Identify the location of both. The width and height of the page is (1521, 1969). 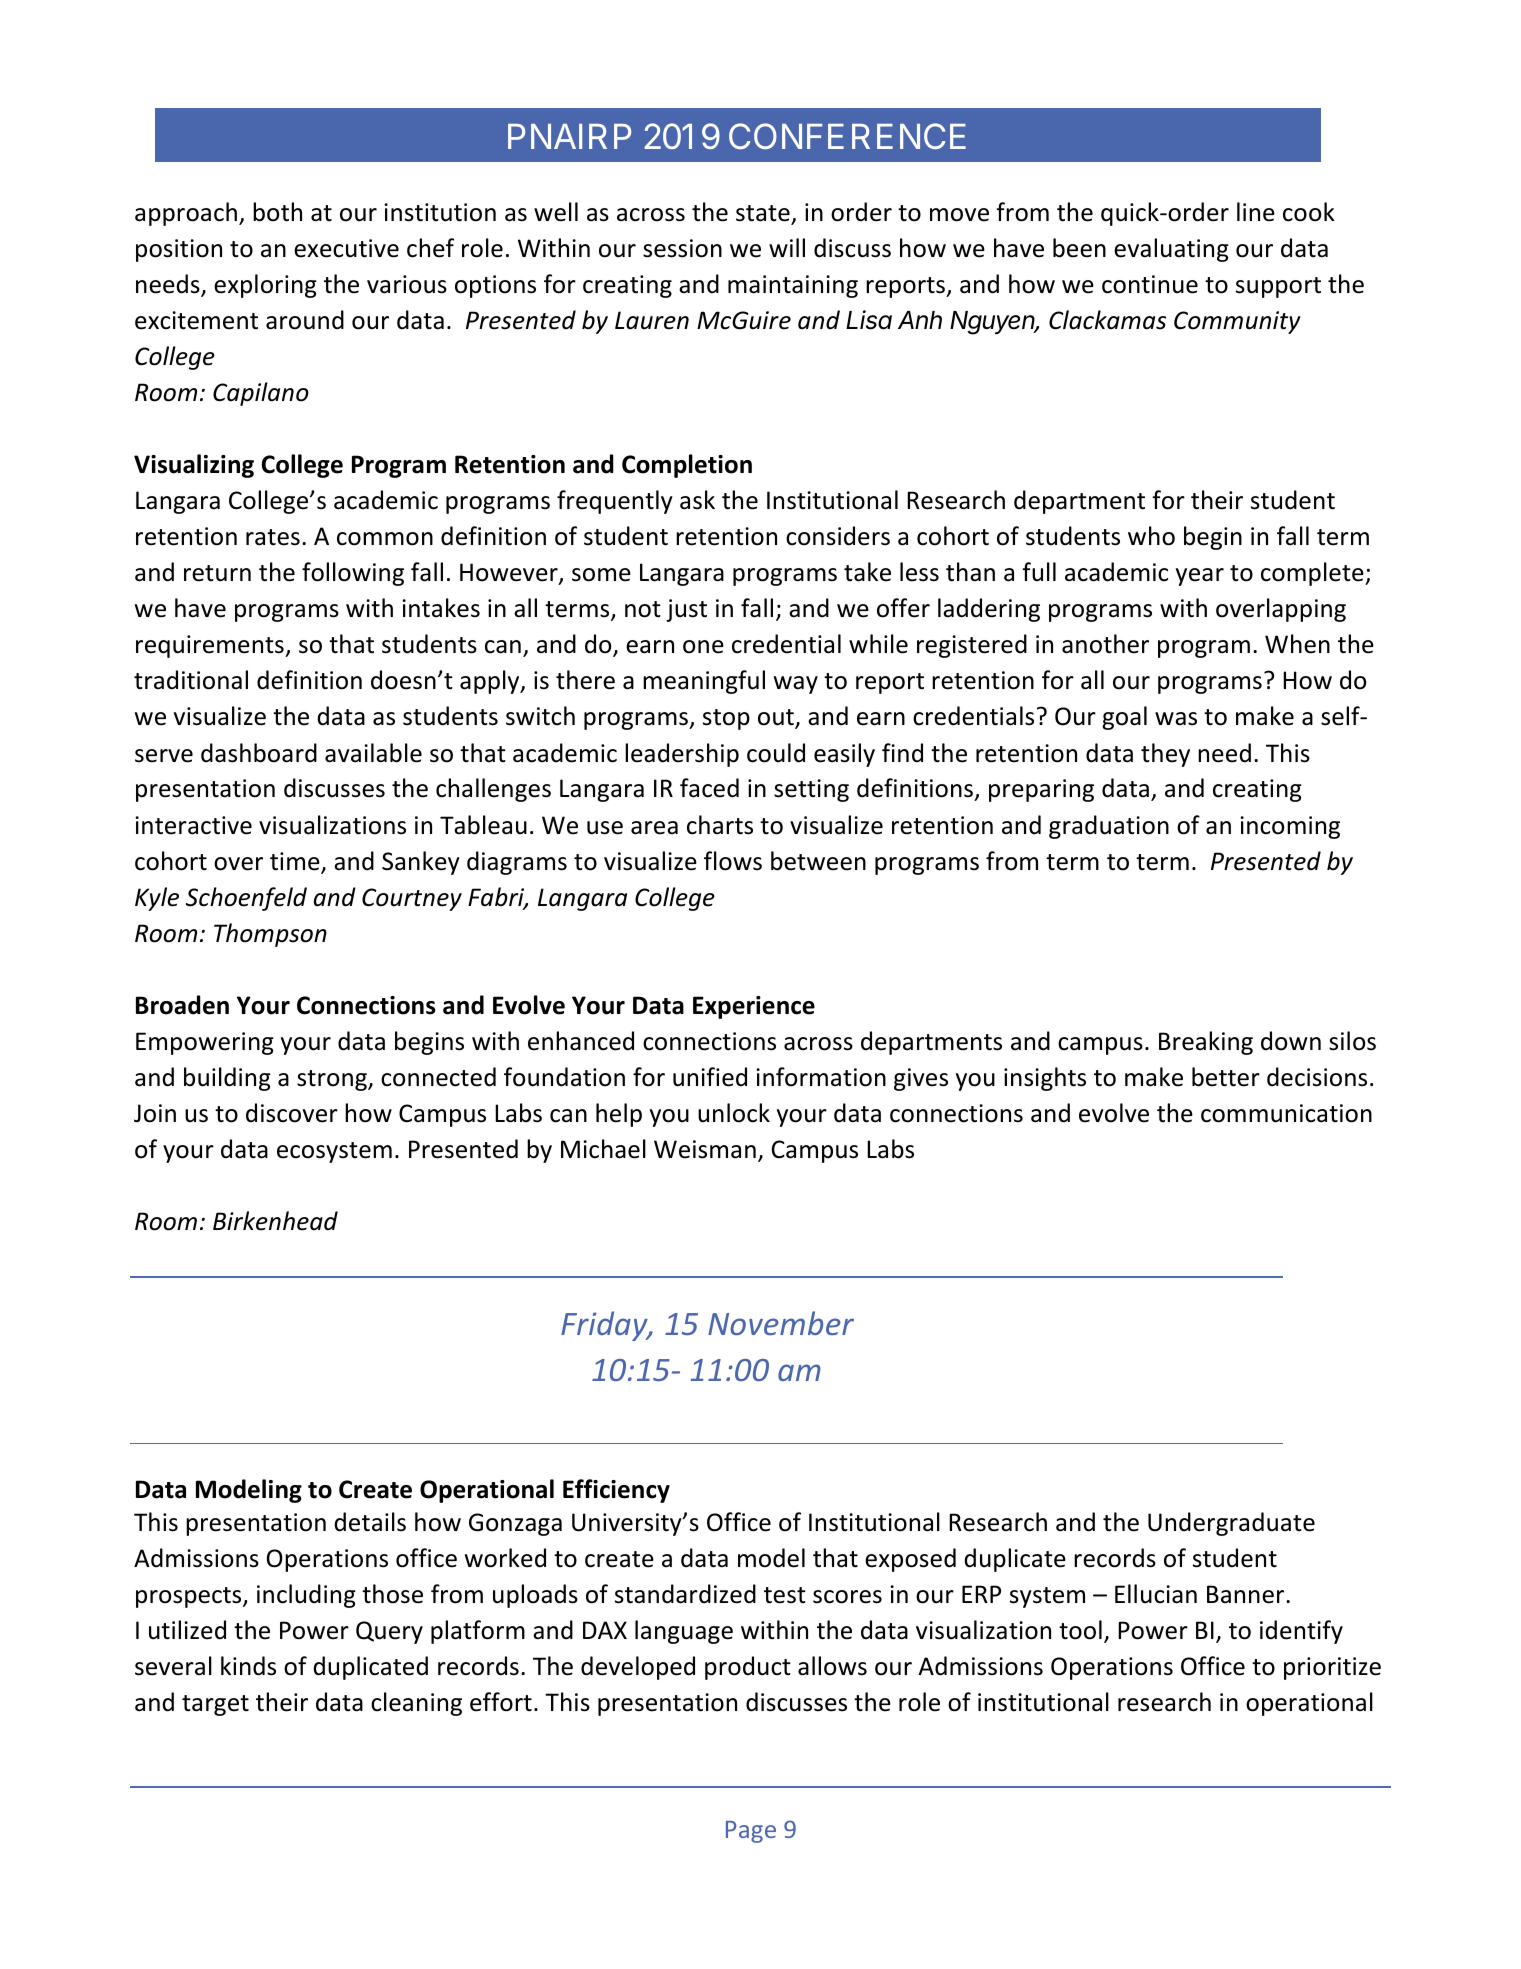
(277, 212).
